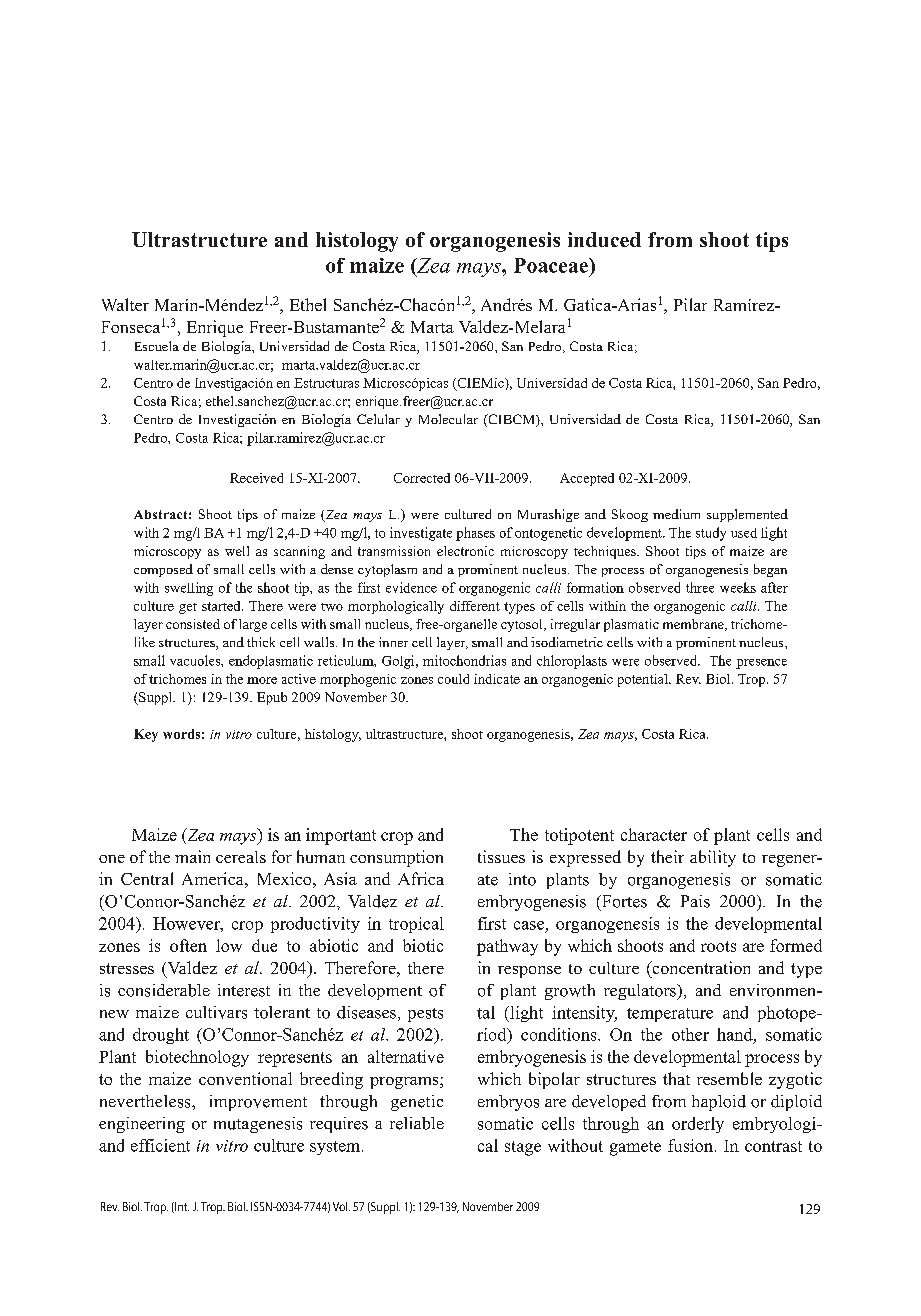 This screenshot has width=921, height=1316. What do you see at coordinates (160, 1145) in the screenshot?
I see `efficient` at bounding box center [160, 1145].
